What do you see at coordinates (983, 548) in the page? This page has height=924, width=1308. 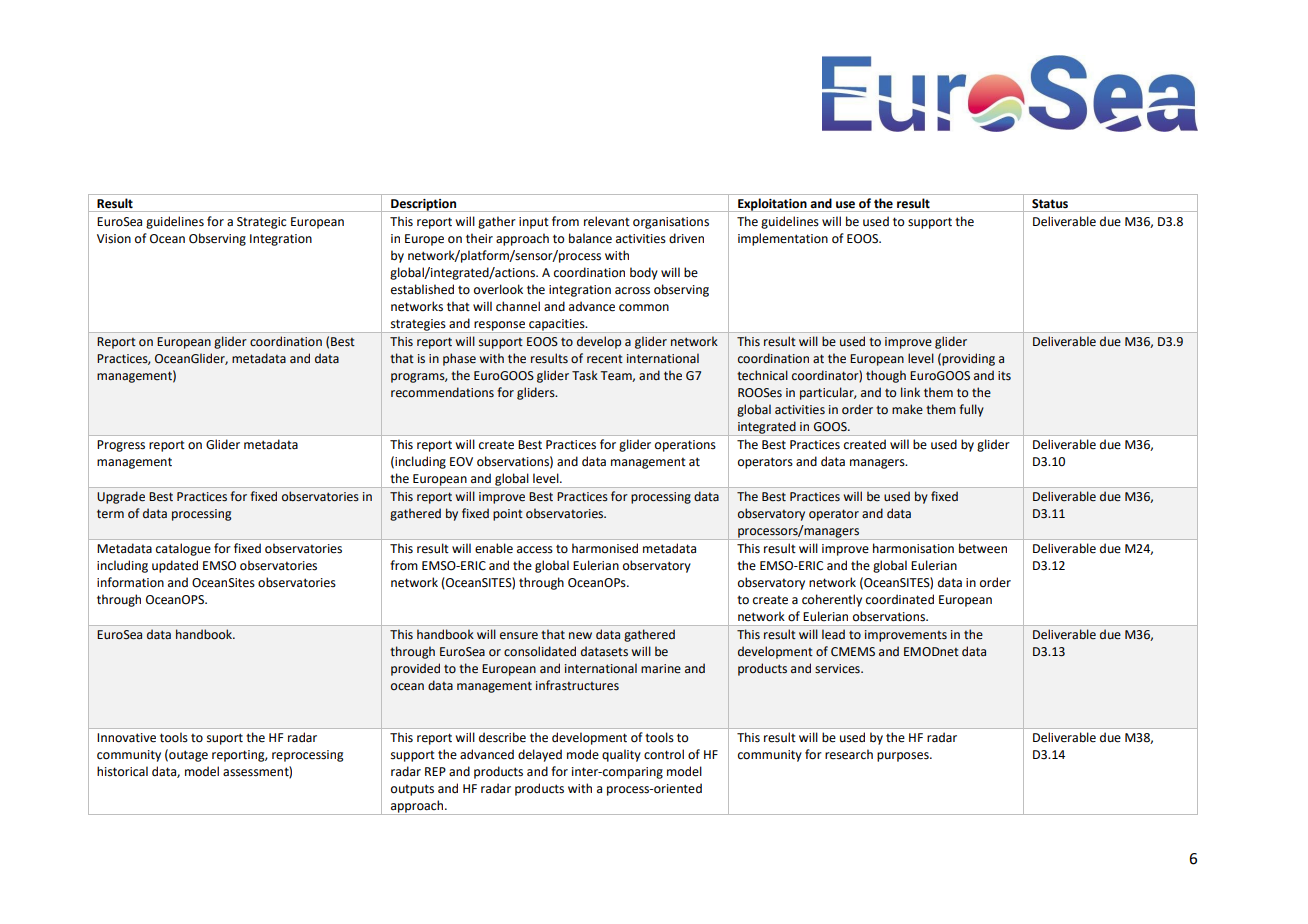 I see `between` at bounding box center [983, 548].
